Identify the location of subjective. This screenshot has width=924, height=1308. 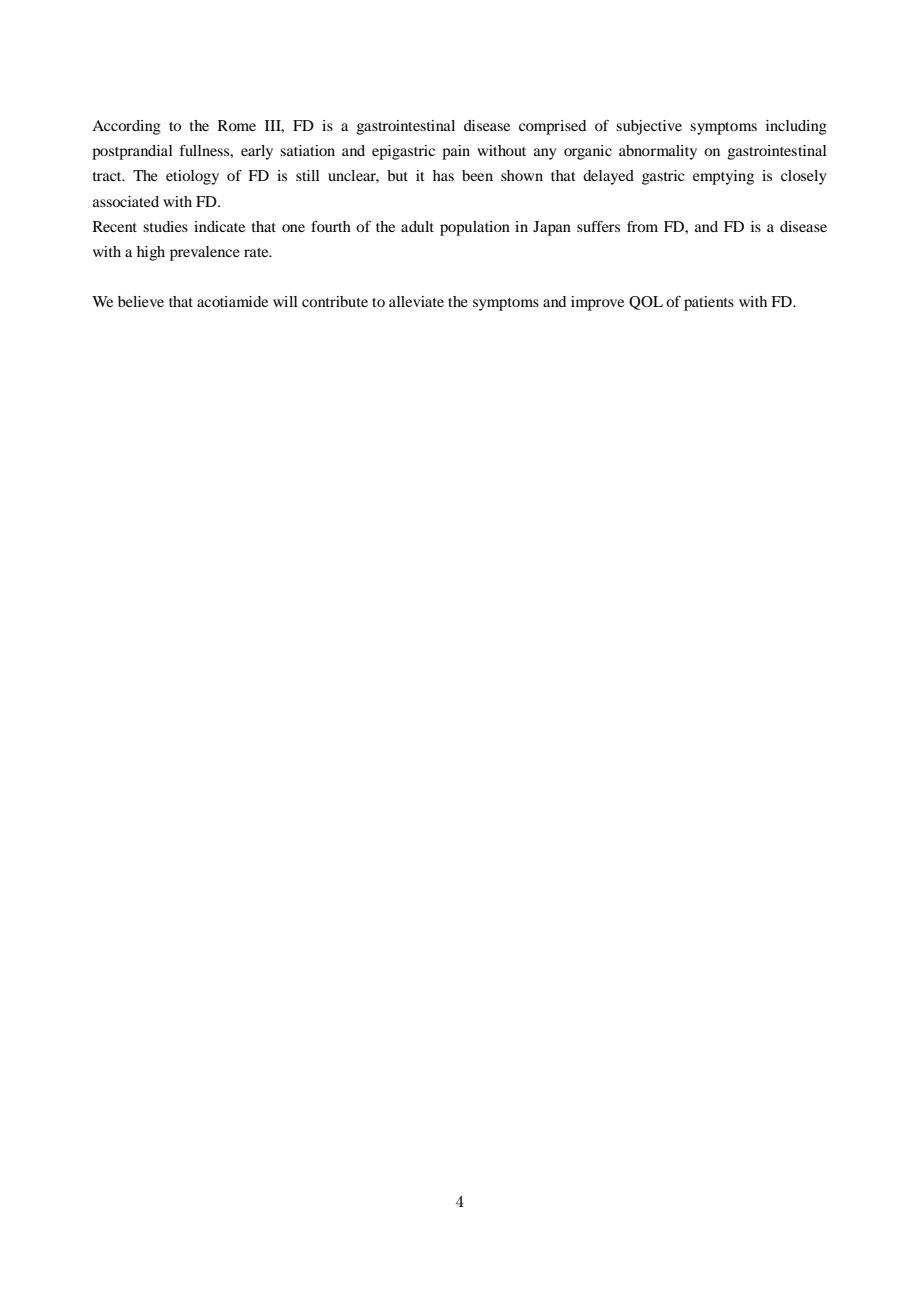
(649, 127).
